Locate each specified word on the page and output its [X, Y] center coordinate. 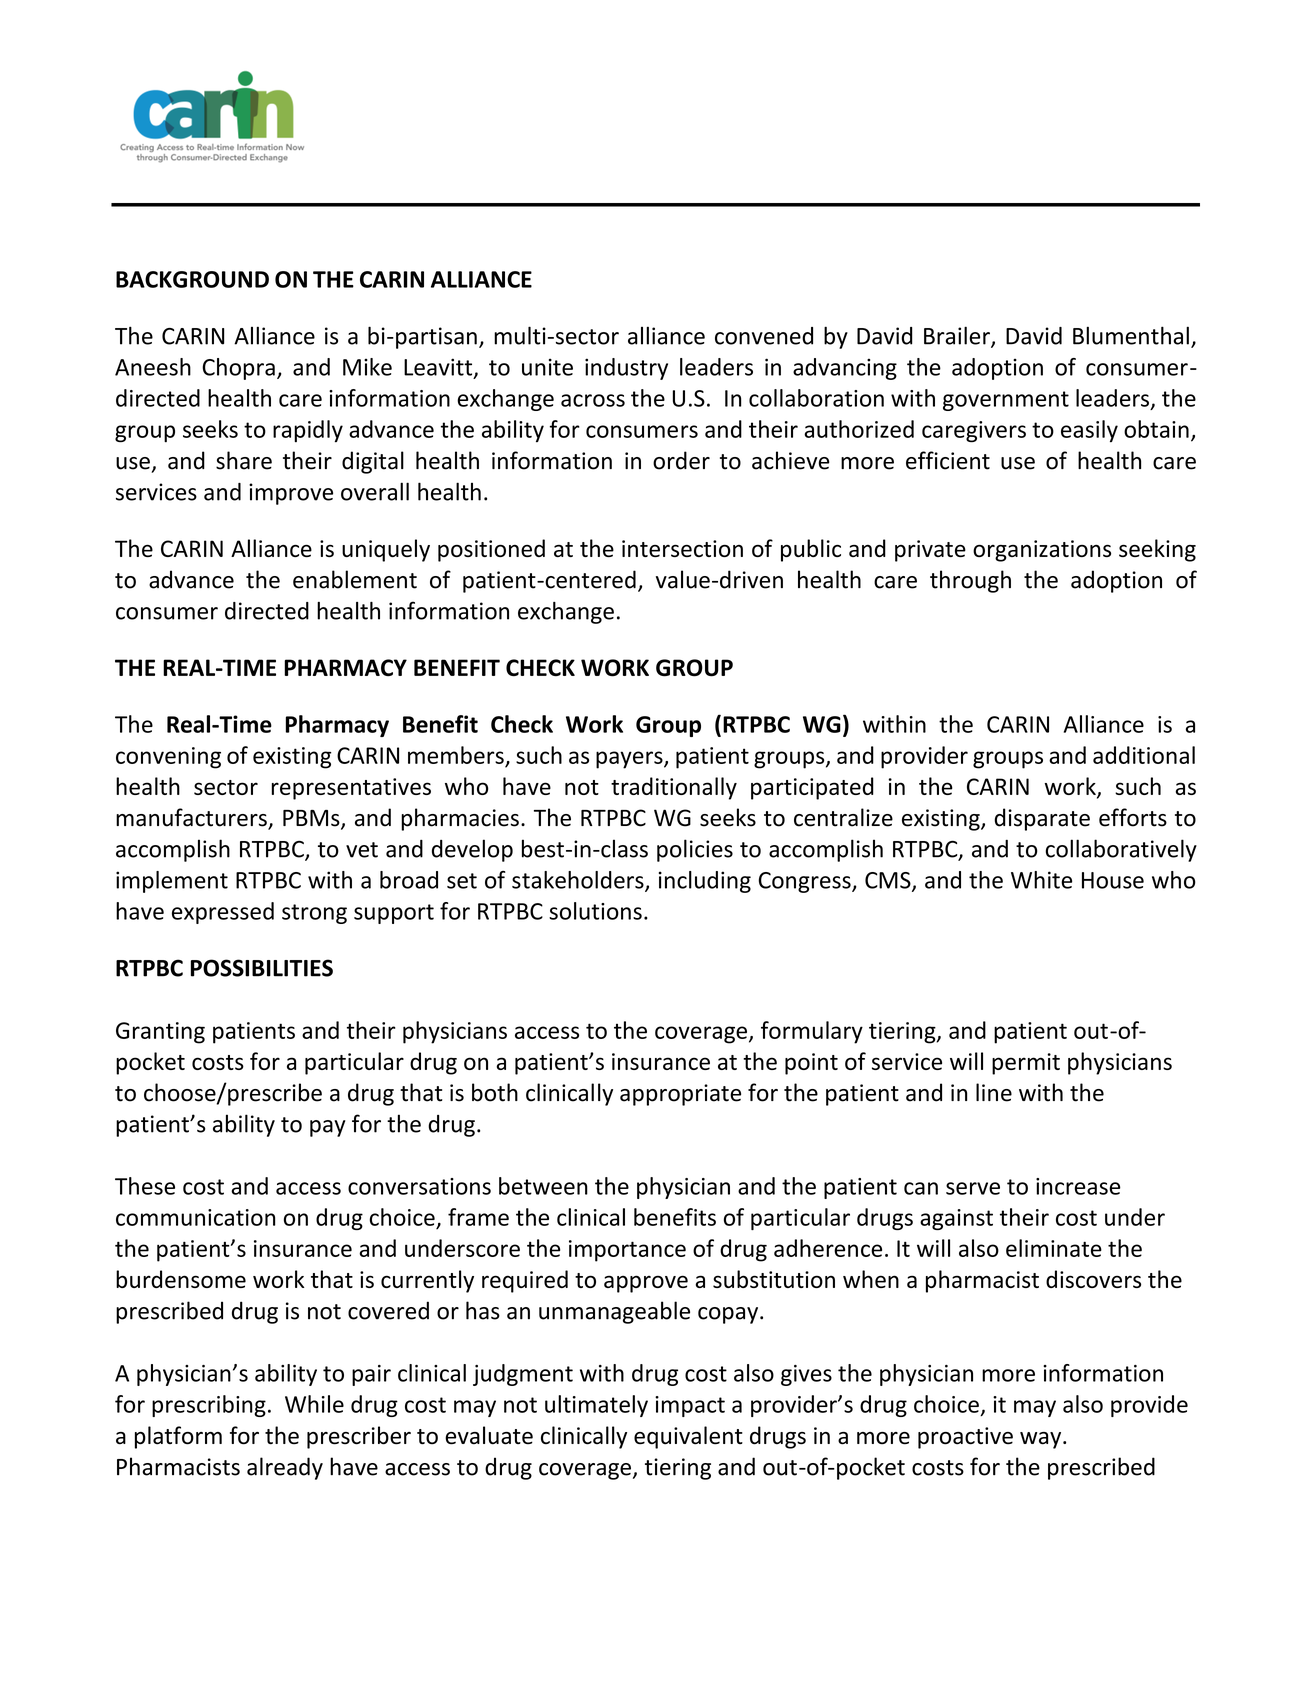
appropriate [680, 1095]
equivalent [688, 1437]
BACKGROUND [192, 279]
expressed [223, 913]
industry [626, 369]
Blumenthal [1131, 335]
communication [195, 1217]
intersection [682, 548]
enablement [355, 579]
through [970, 581]
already [285, 1468]
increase [1078, 1186]
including [705, 882]
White [1041, 880]
